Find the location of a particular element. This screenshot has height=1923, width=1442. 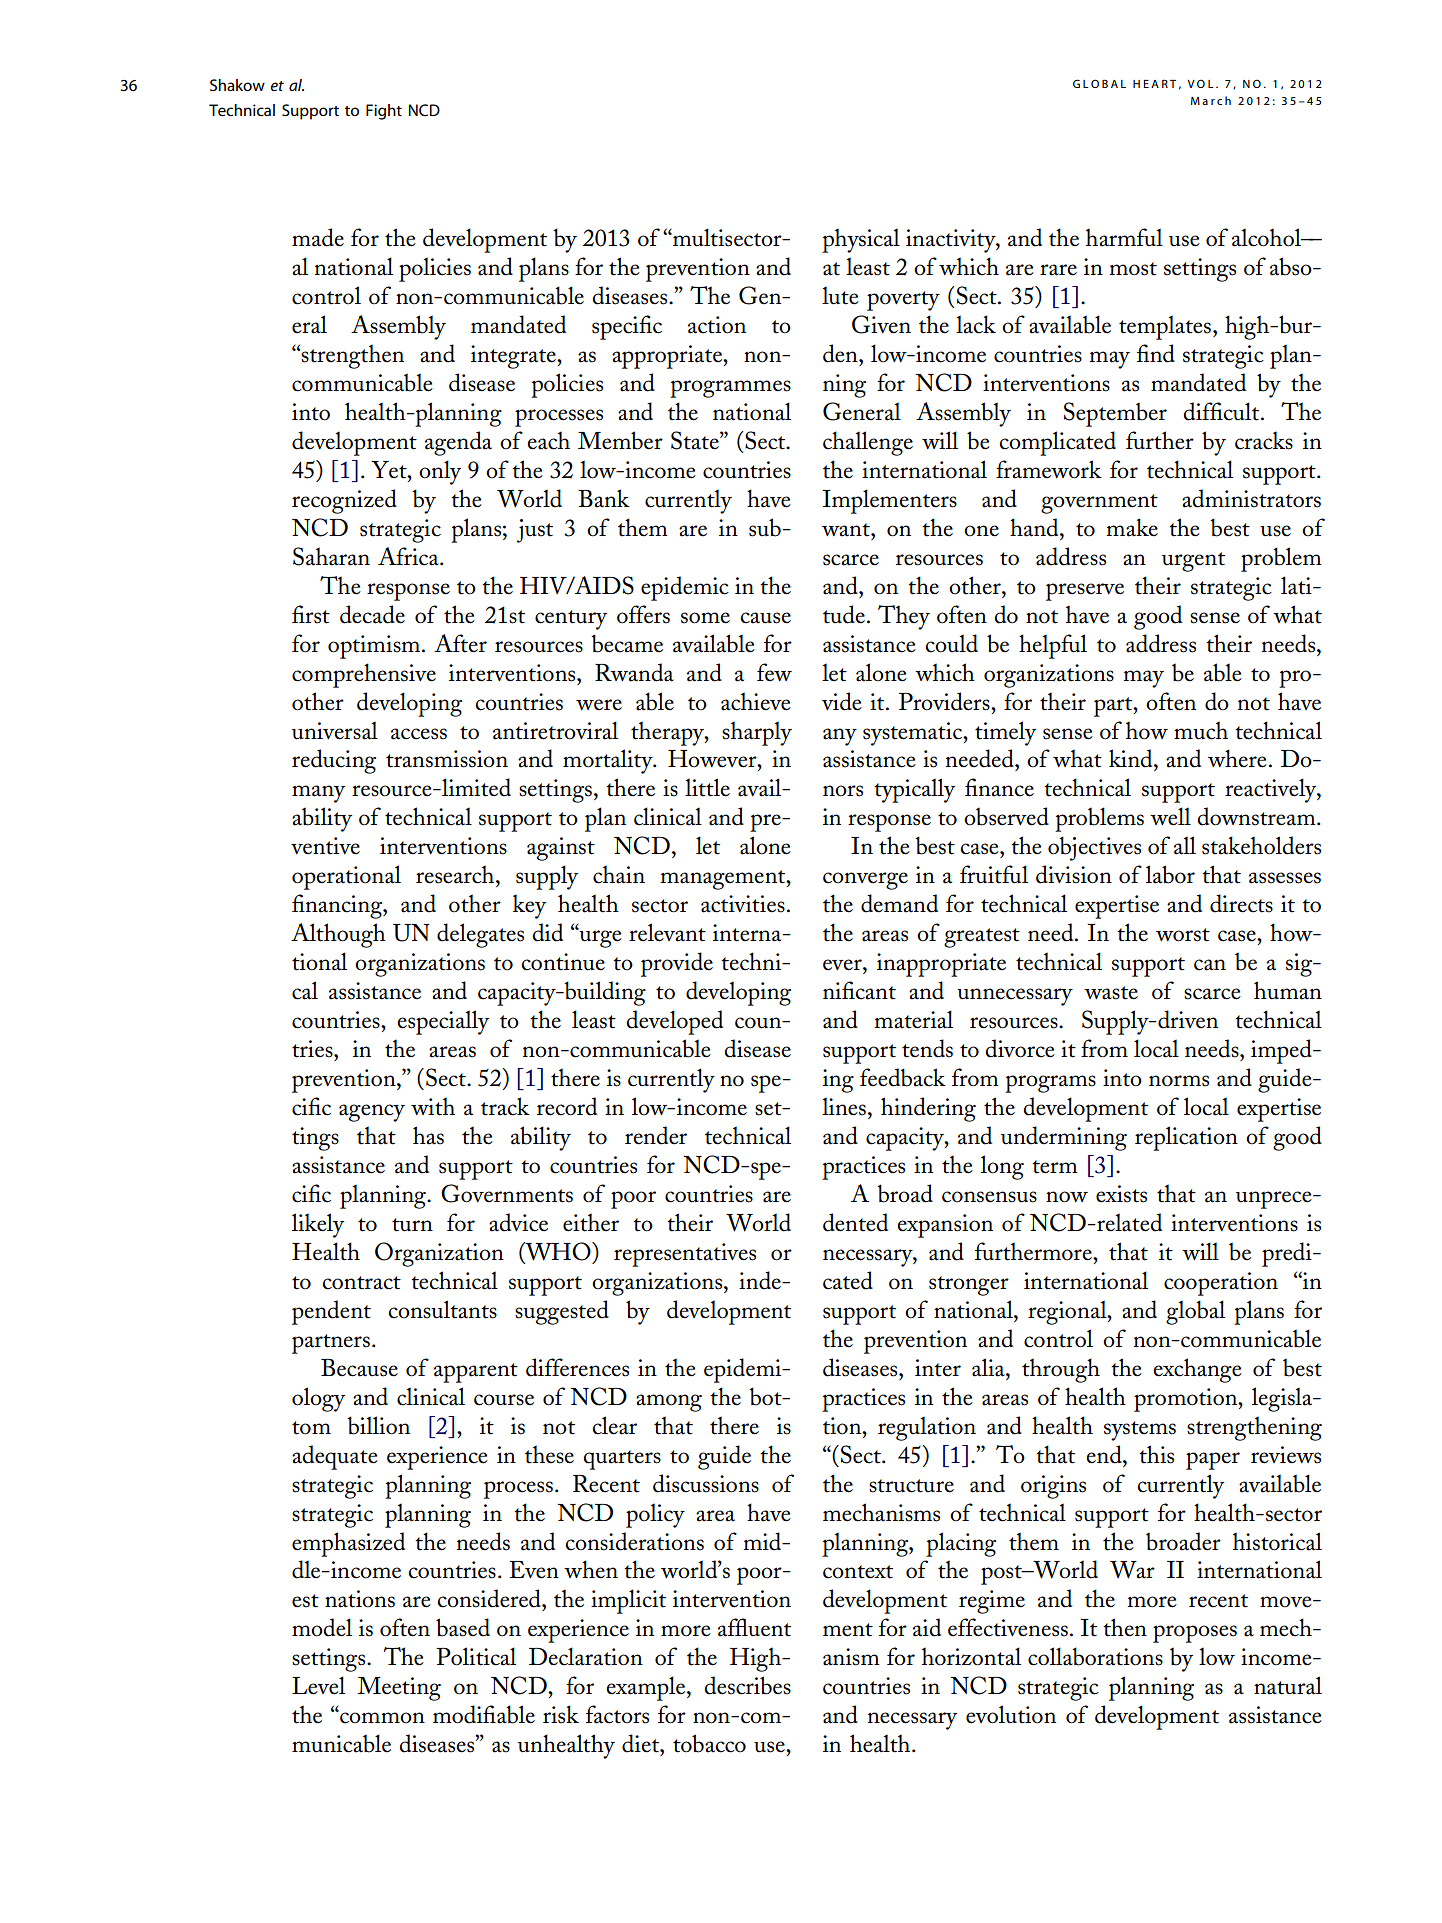

challenge is located at coordinates (868, 443).
